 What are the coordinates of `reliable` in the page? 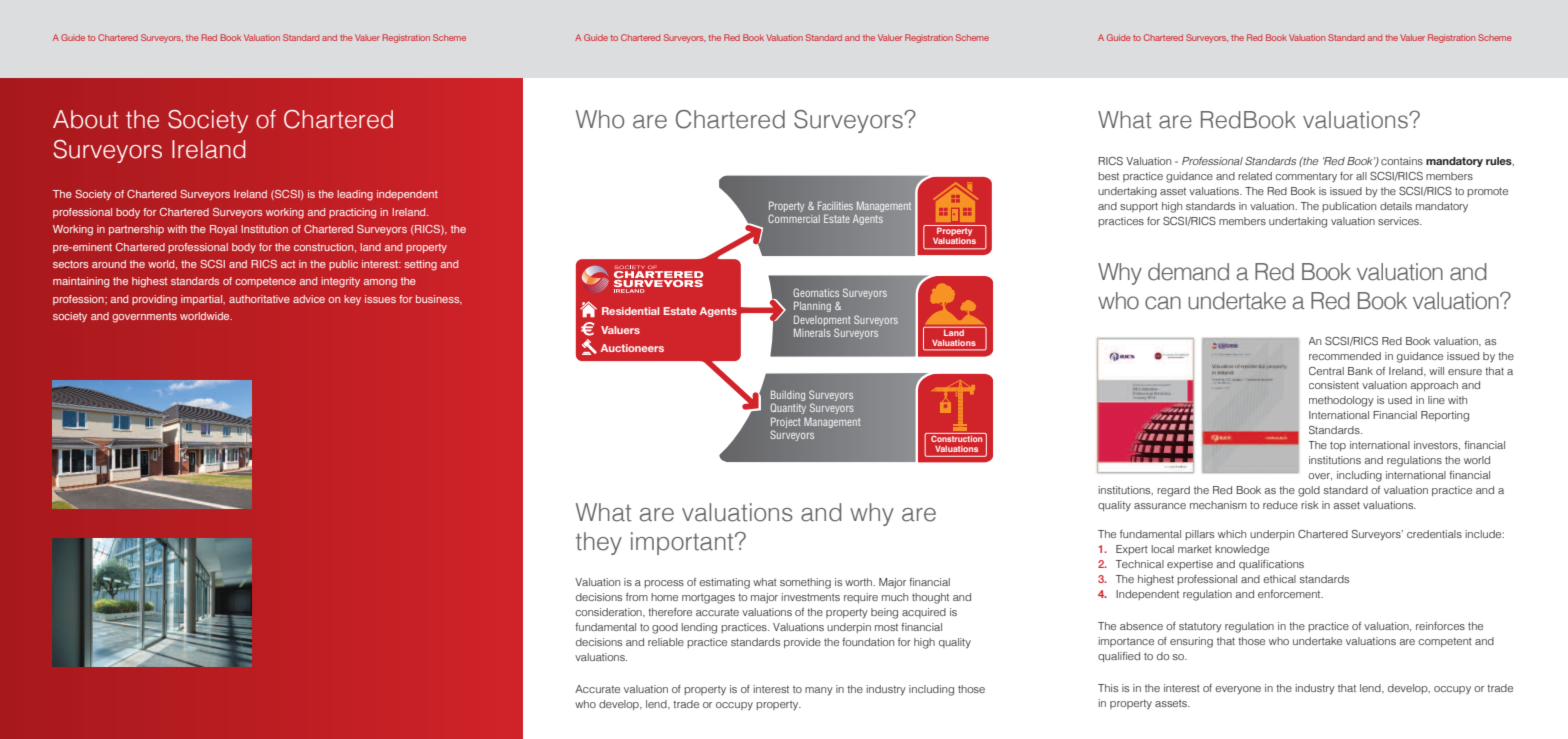 It's located at (666, 642).
